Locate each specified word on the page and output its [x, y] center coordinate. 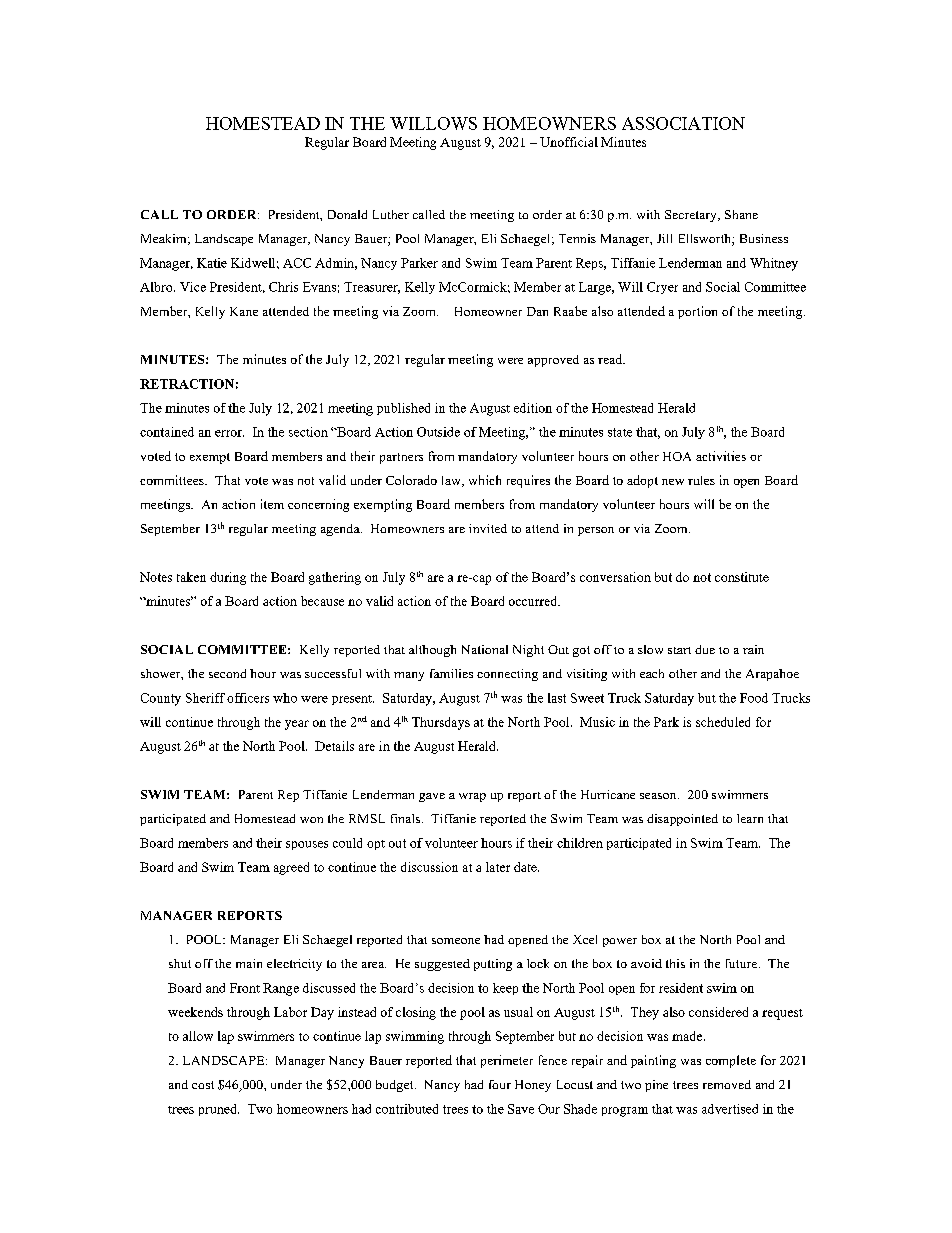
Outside [438, 432]
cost [203, 1085]
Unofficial [569, 142]
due [705, 649]
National [485, 649]
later [498, 867]
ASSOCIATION [683, 123]
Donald [347, 214]
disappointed [682, 820]
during [228, 578]
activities [721, 456]
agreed [291, 868]
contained [167, 432]
